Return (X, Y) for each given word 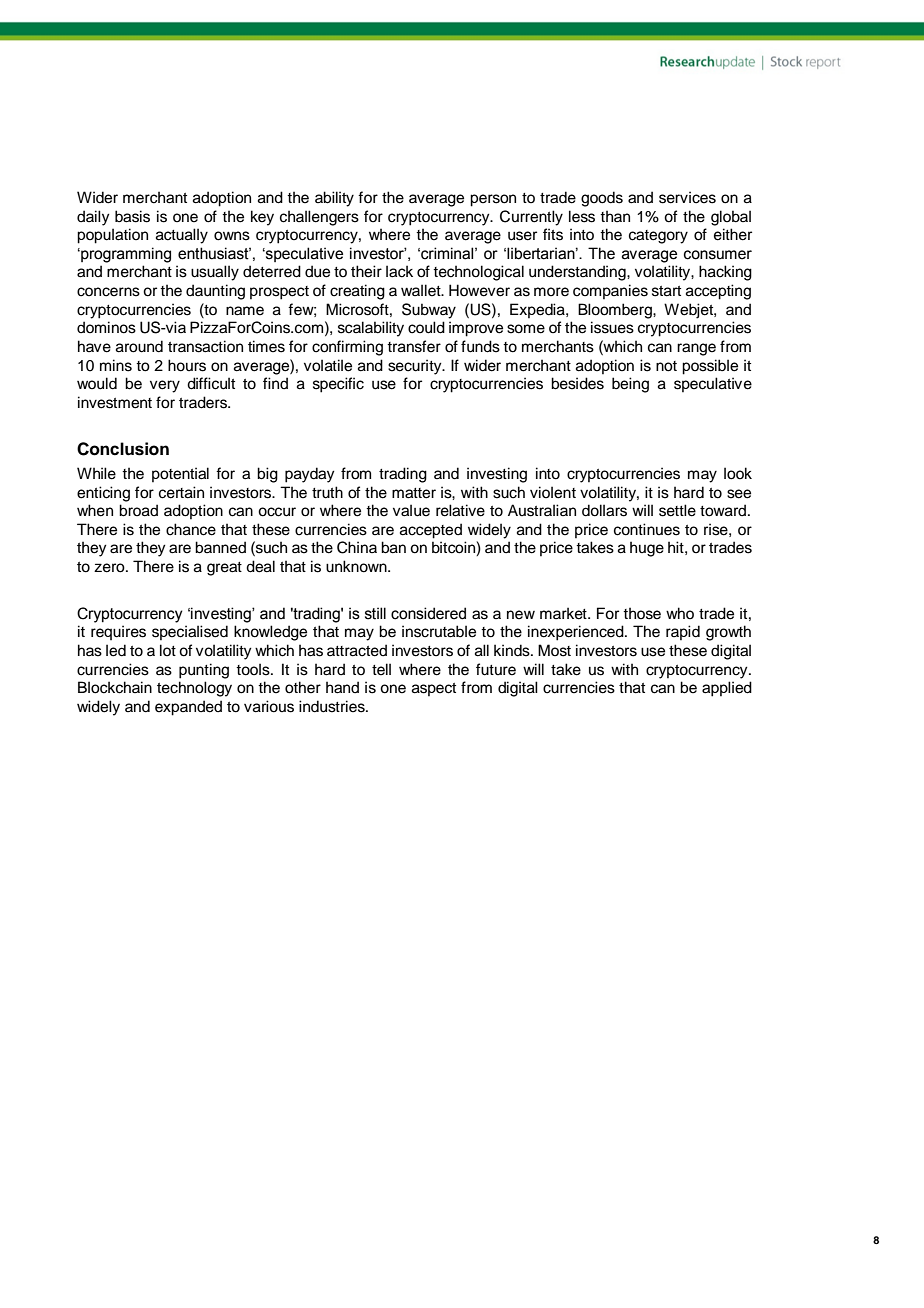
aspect (434, 689)
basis (132, 216)
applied (727, 689)
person (493, 200)
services (687, 197)
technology (194, 689)
